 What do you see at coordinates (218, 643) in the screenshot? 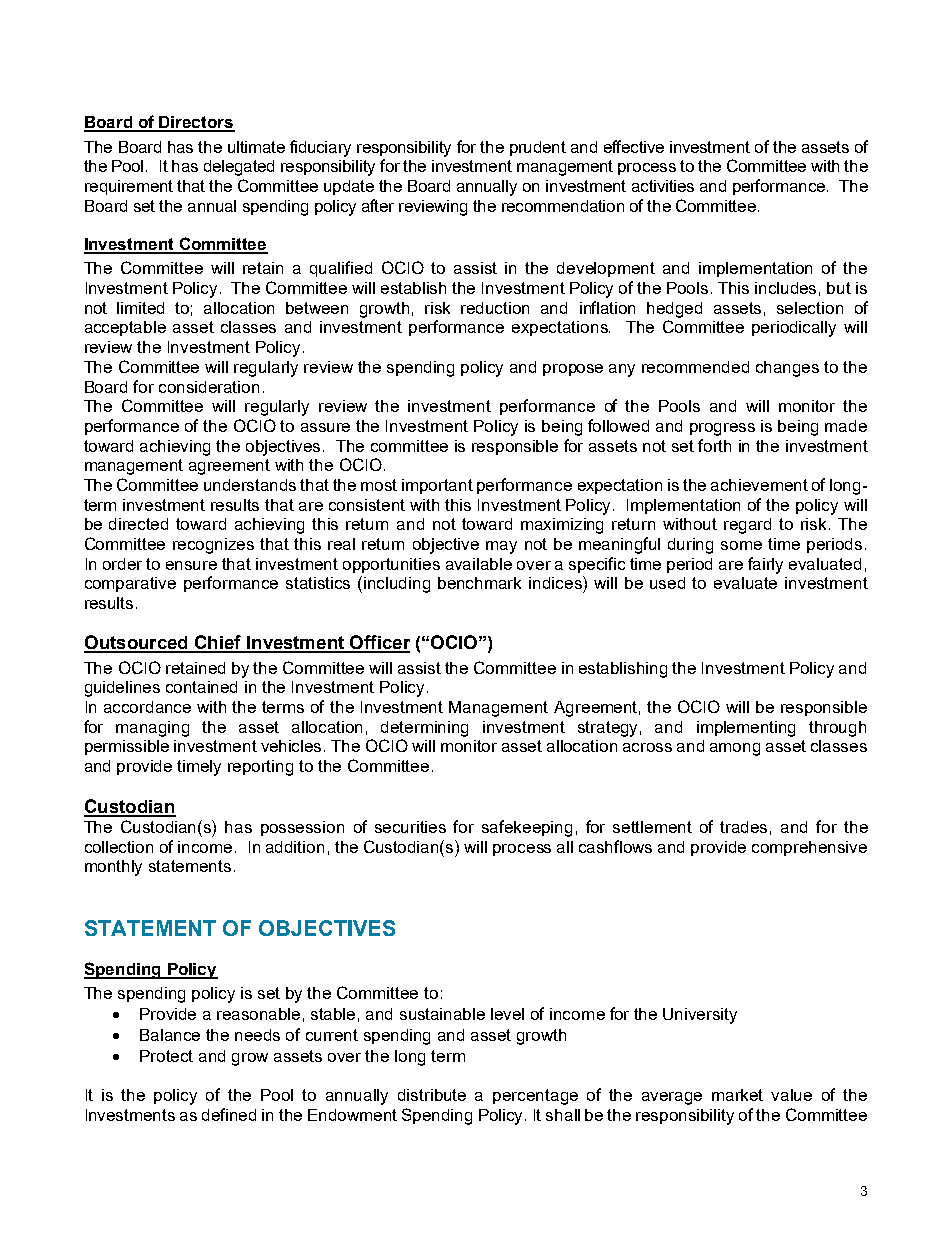
I see `Chief` at bounding box center [218, 643].
